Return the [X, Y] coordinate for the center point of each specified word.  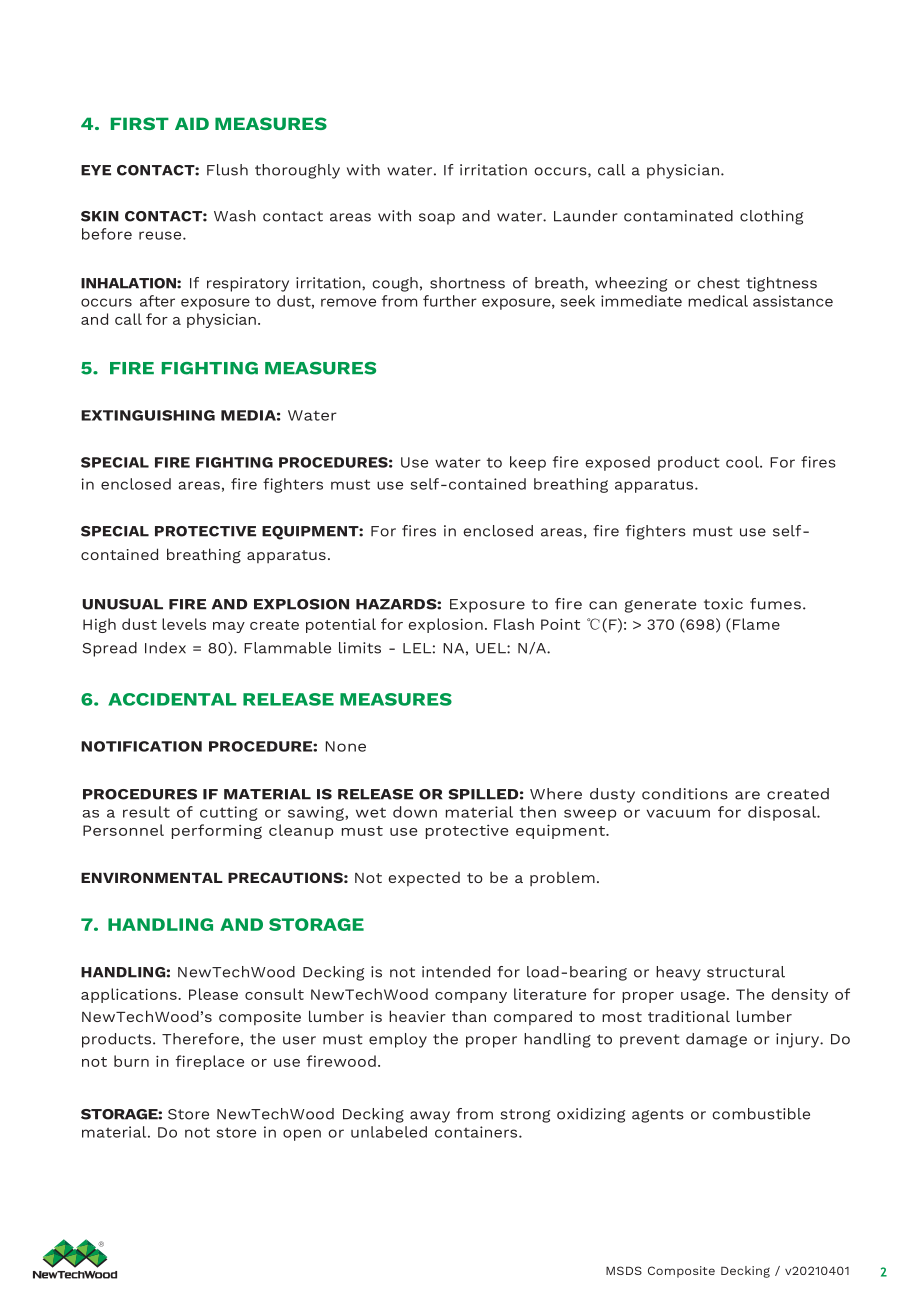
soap [437, 219]
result [146, 812]
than [469, 1016]
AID [192, 123]
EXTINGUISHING [148, 415]
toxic [723, 604]
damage [716, 1040]
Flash [514, 624]
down [415, 812]
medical [718, 301]
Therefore [200, 1039]
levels [184, 624]
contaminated [678, 216]
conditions [685, 794]
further [450, 301]
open [302, 1135]
